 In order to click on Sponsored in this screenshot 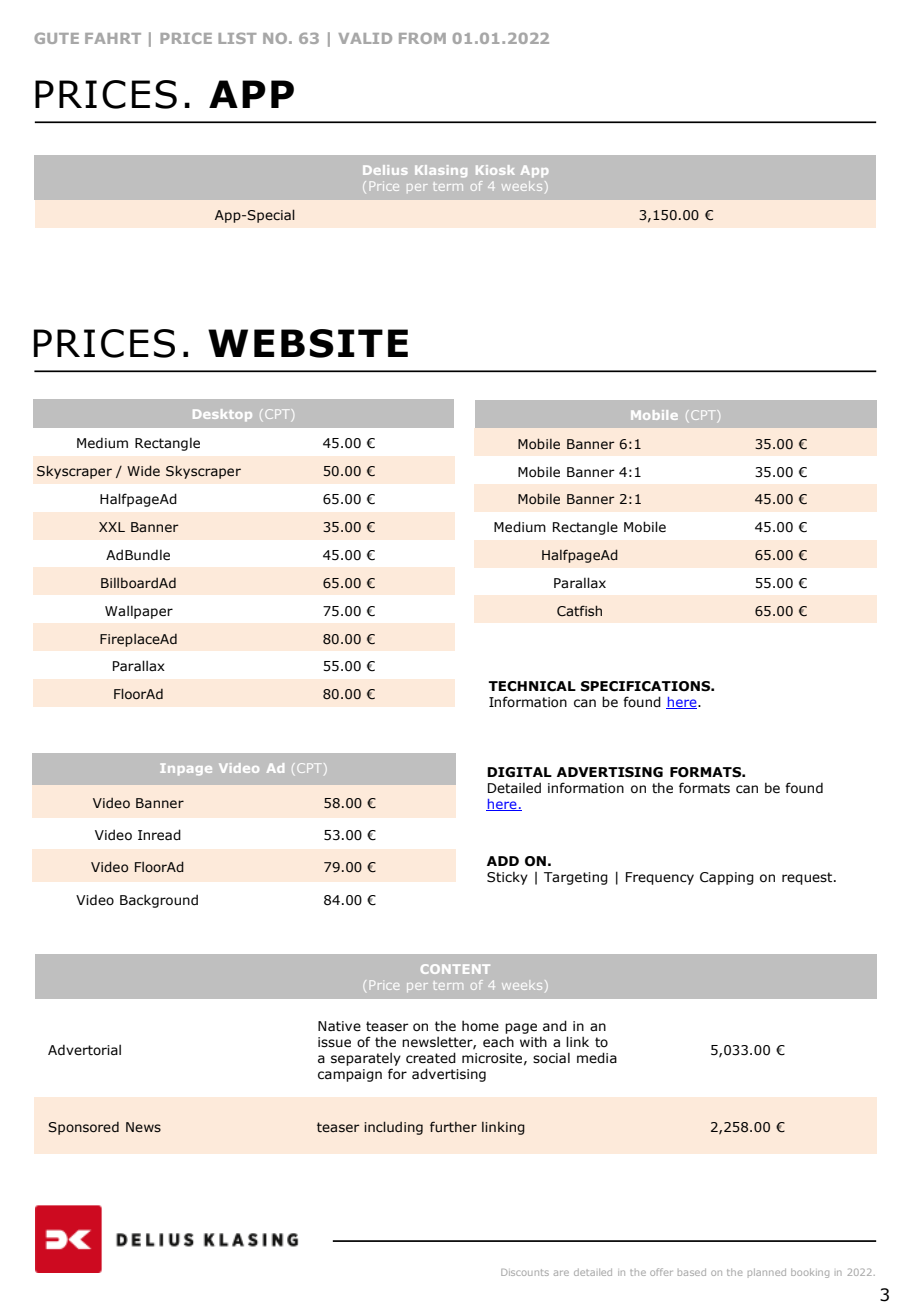, I will do `click(83, 1128)`.
